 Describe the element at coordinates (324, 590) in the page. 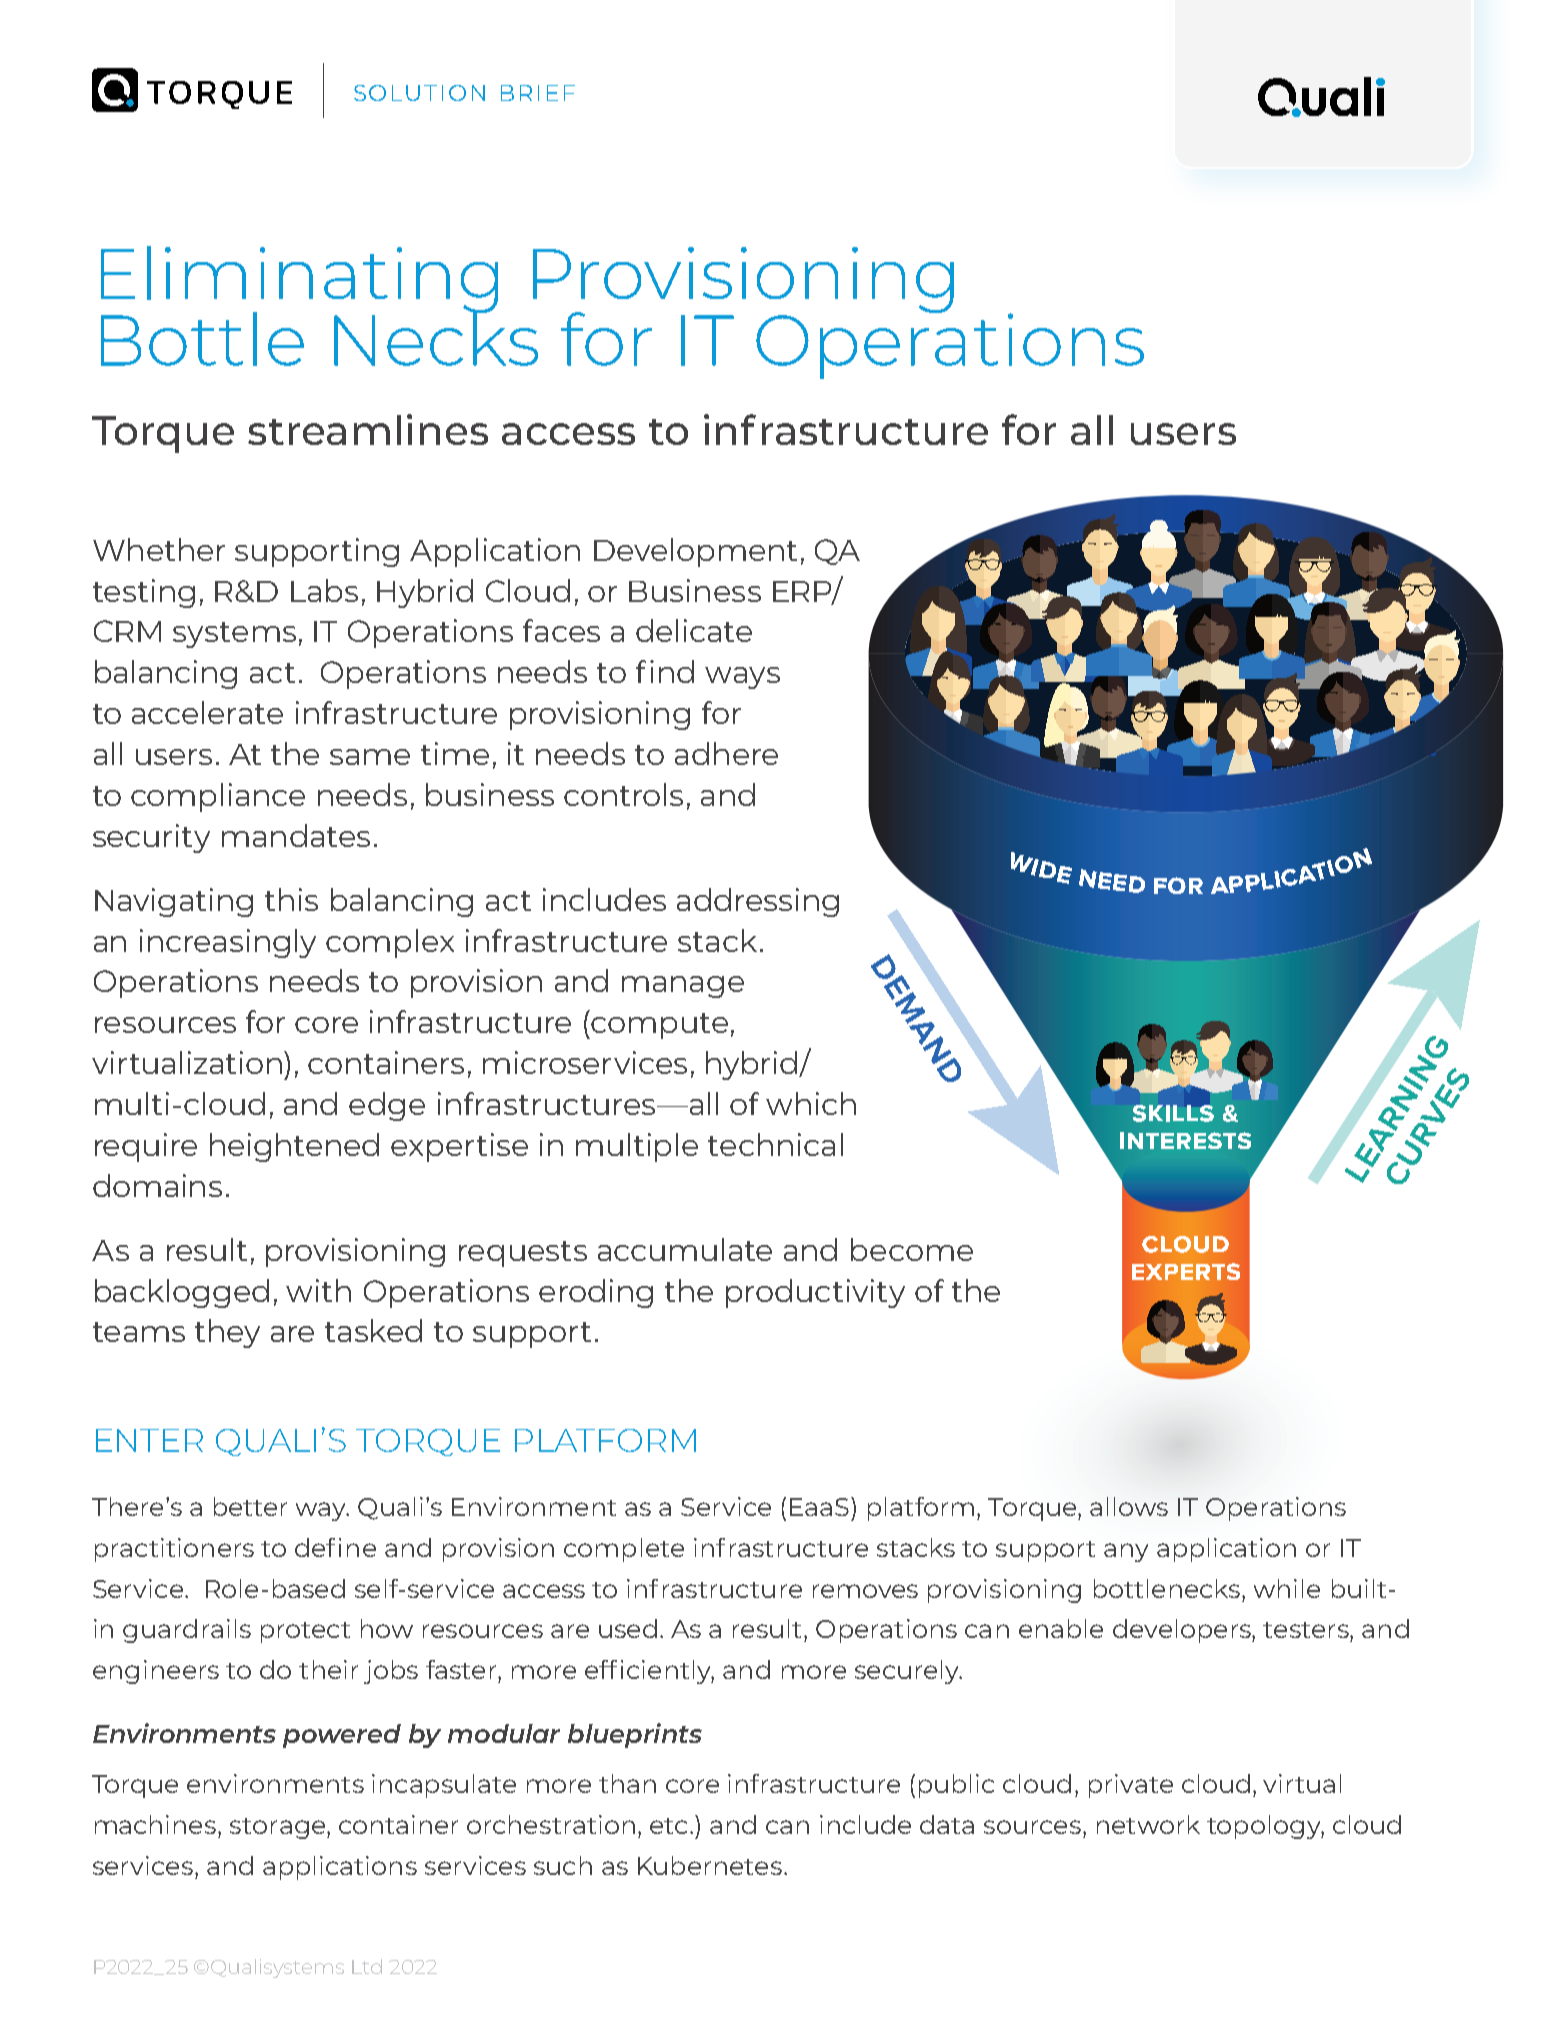

I see `Labs` at that location.
